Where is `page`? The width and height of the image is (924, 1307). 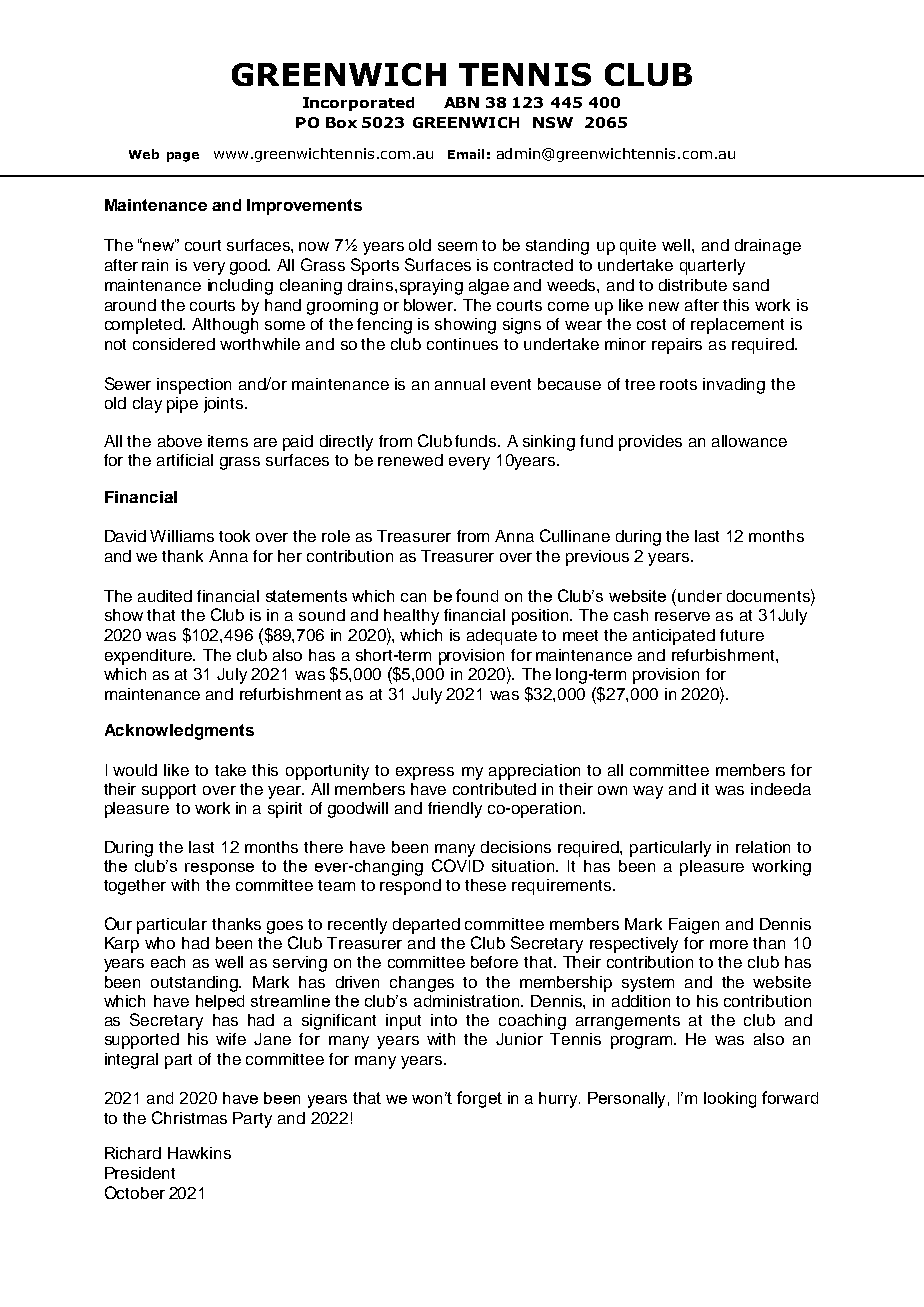 page is located at coordinates (183, 157).
